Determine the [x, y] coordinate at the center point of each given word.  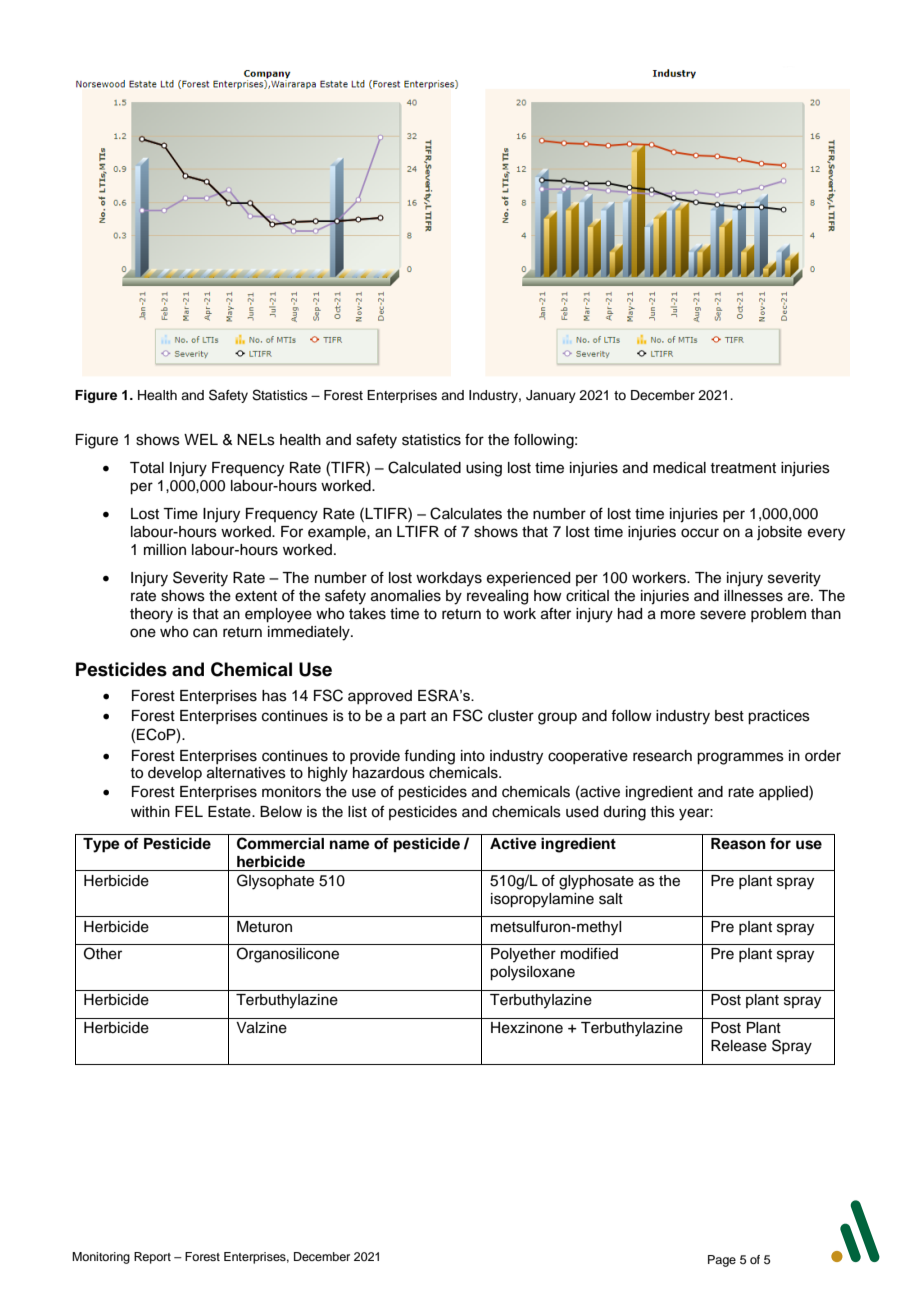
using [484, 469]
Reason [738, 844]
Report [152, 1258]
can [205, 633]
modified [589, 953]
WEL [201, 439]
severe [723, 615]
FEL [189, 811]
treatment [743, 468]
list [357, 812]
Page [722, 1261]
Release [739, 1046]
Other [103, 953]
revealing [497, 597]
